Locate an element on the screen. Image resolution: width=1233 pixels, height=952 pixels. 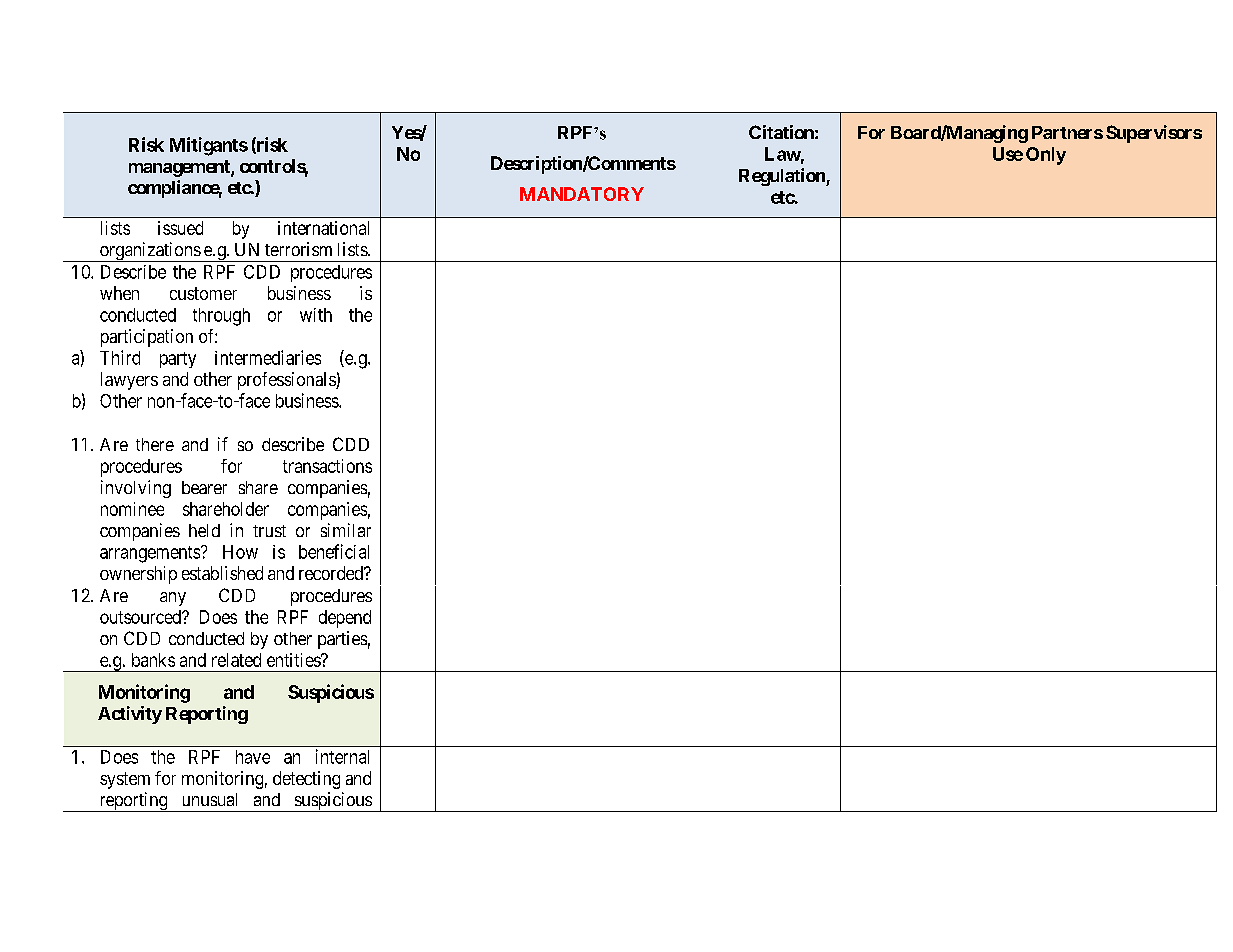
depend is located at coordinates (345, 619).
